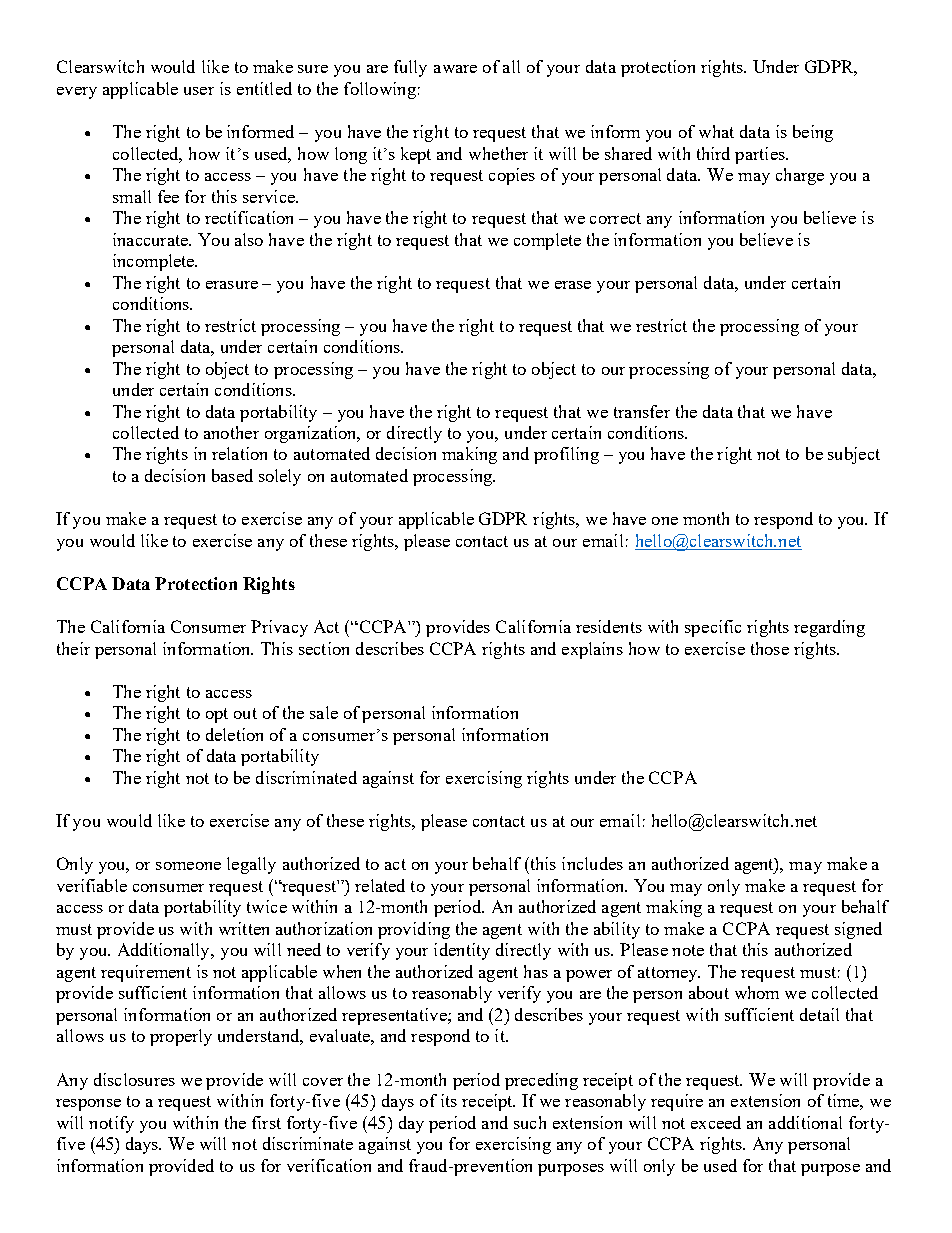  Describe the element at coordinates (111, 1124) in the screenshot. I see `notify` at that location.
